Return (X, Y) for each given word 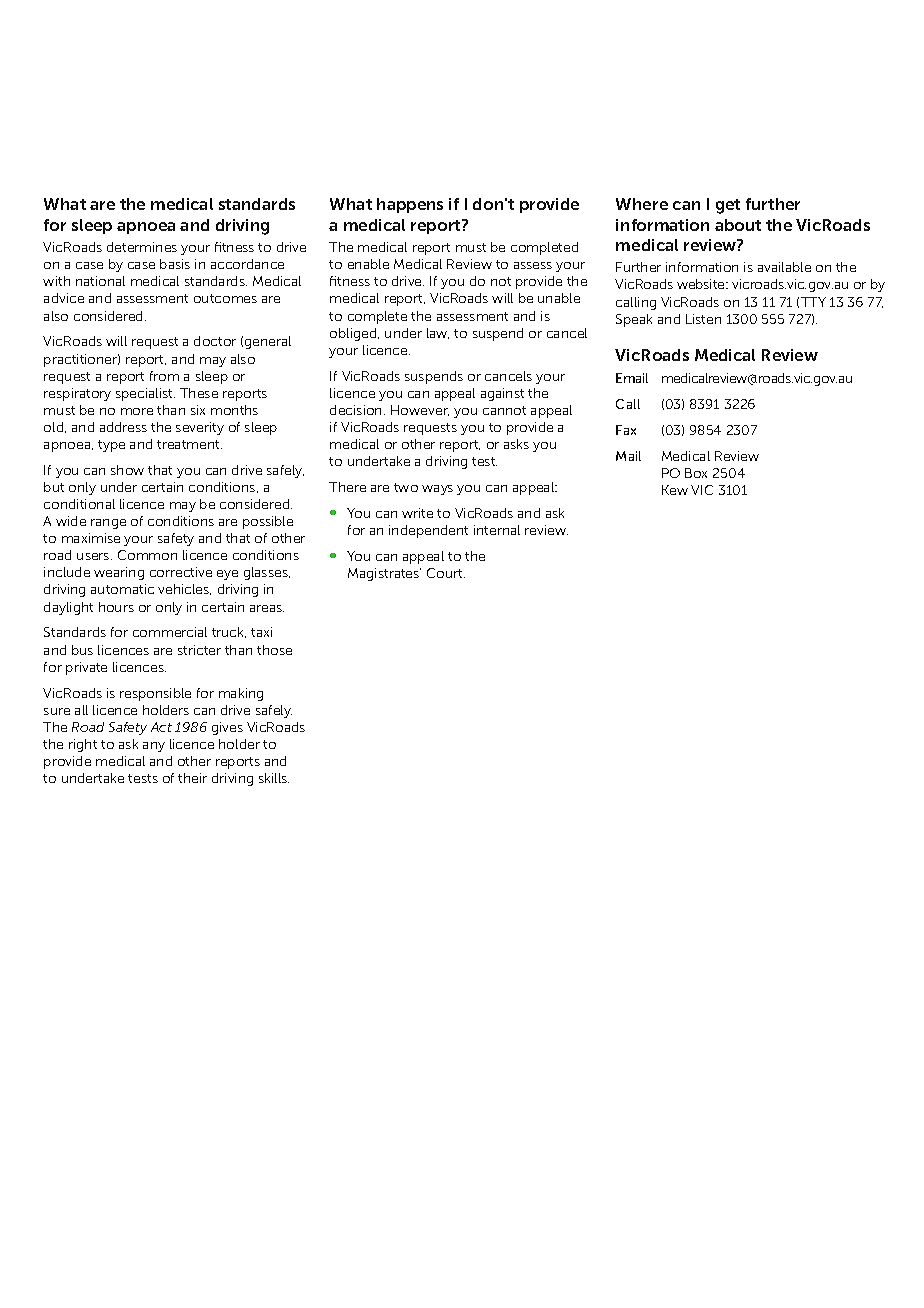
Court (446, 573)
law (438, 333)
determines (142, 247)
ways (437, 490)
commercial (170, 632)
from (164, 376)
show (127, 470)
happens (410, 205)
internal (497, 530)
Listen (703, 319)
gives (227, 728)
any (154, 747)
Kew (675, 490)
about (738, 225)
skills (274, 778)
